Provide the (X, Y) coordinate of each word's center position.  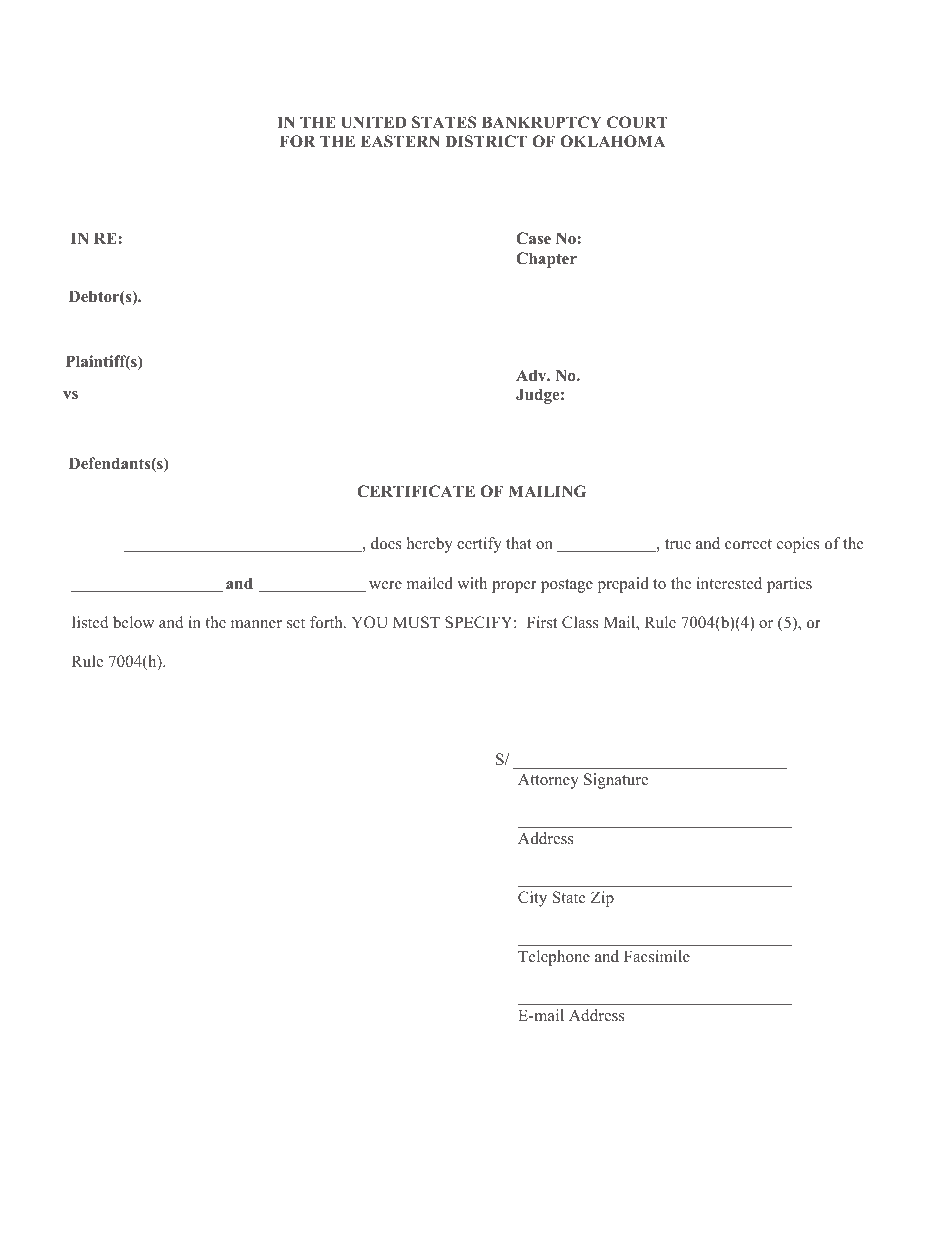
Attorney (548, 781)
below (133, 622)
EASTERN (400, 141)
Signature (616, 781)
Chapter (546, 260)
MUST (416, 622)
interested (729, 583)
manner (256, 624)
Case (533, 238)
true (678, 544)
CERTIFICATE (416, 491)
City (532, 899)
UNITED (374, 122)
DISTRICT (486, 141)
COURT (637, 122)
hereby (430, 545)
